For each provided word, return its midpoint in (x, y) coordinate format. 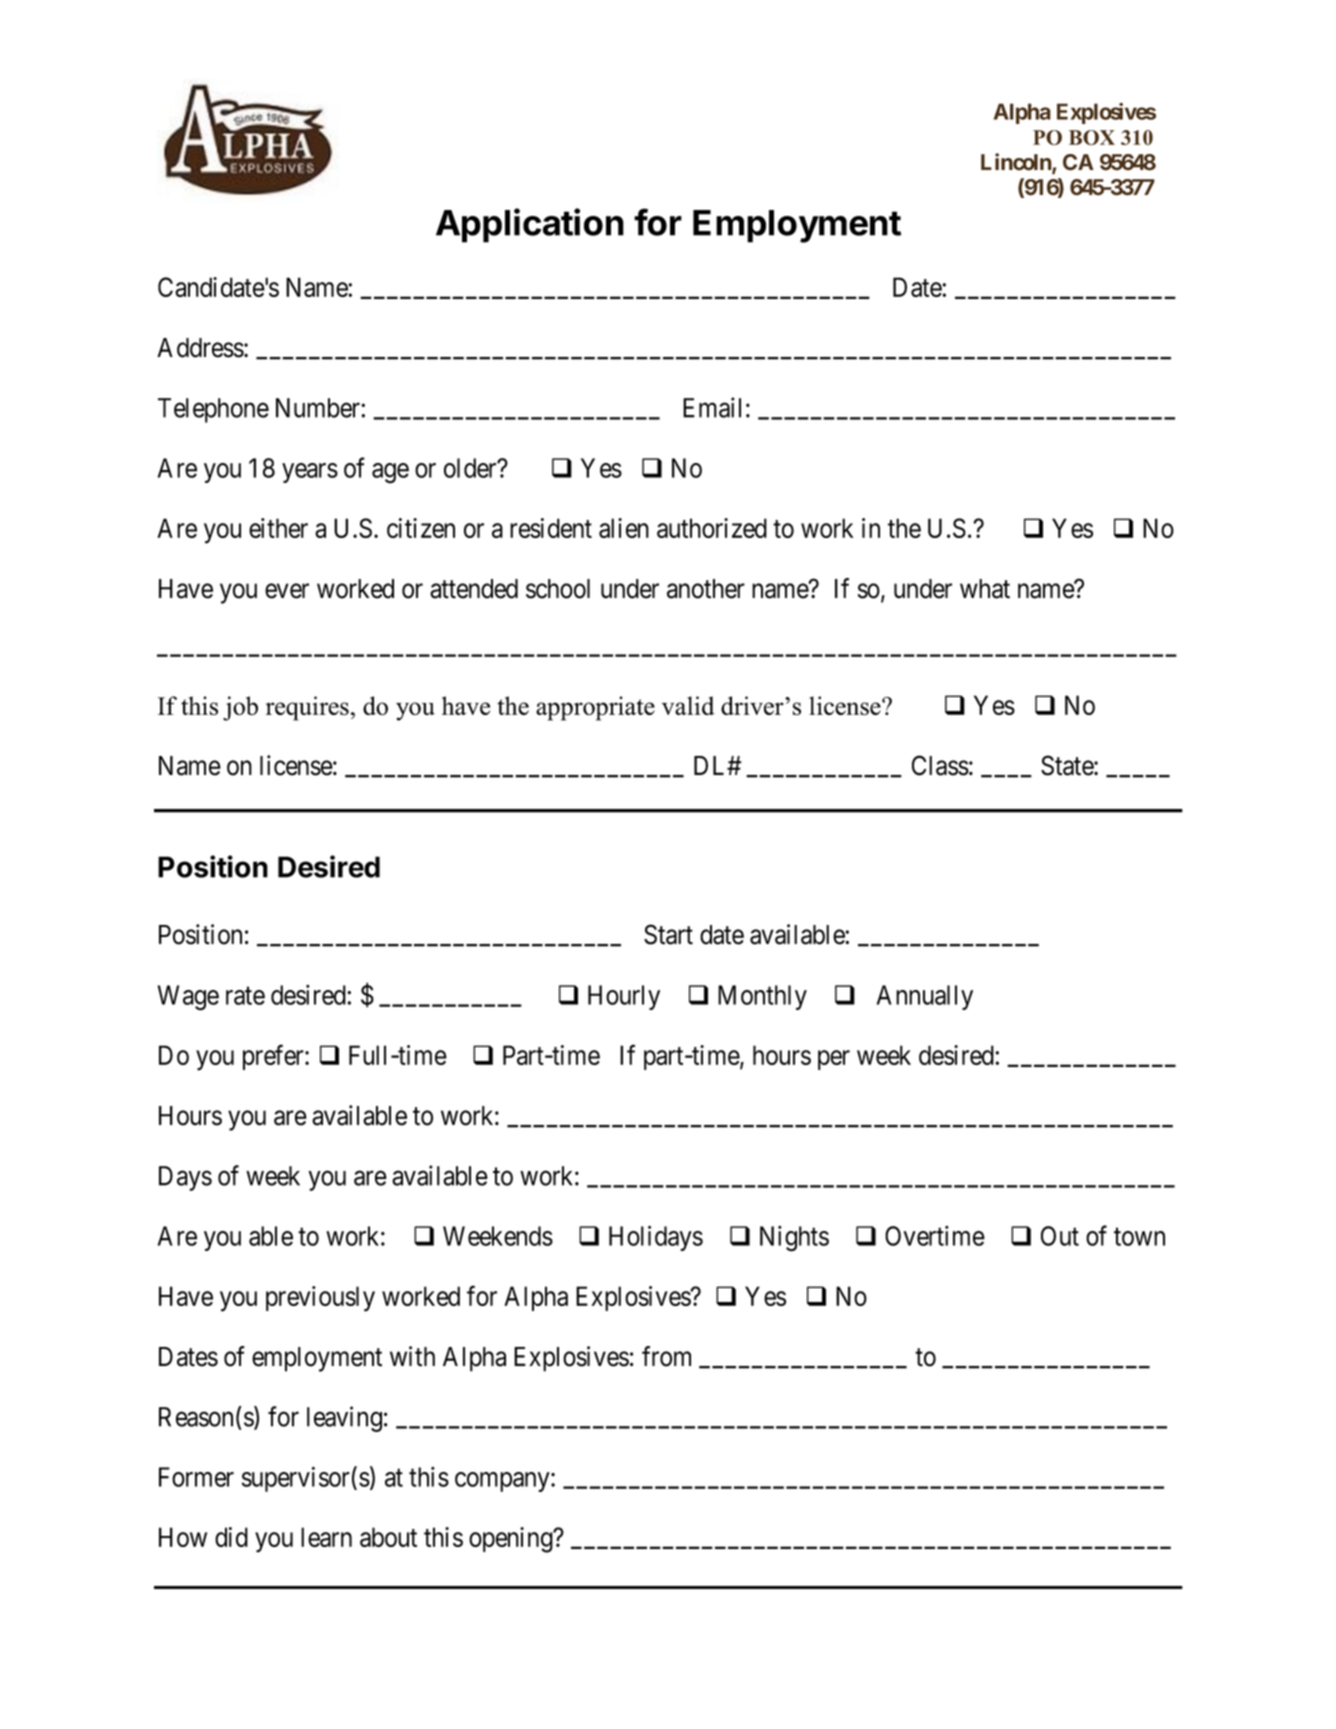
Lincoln (1017, 163)
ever (287, 591)
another (706, 589)
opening (512, 1540)
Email (712, 407)
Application (530, 225)
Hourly (624, 997)
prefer (274, 1057)
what (985, 589)
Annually (925, 997)
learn (326, 1537)
